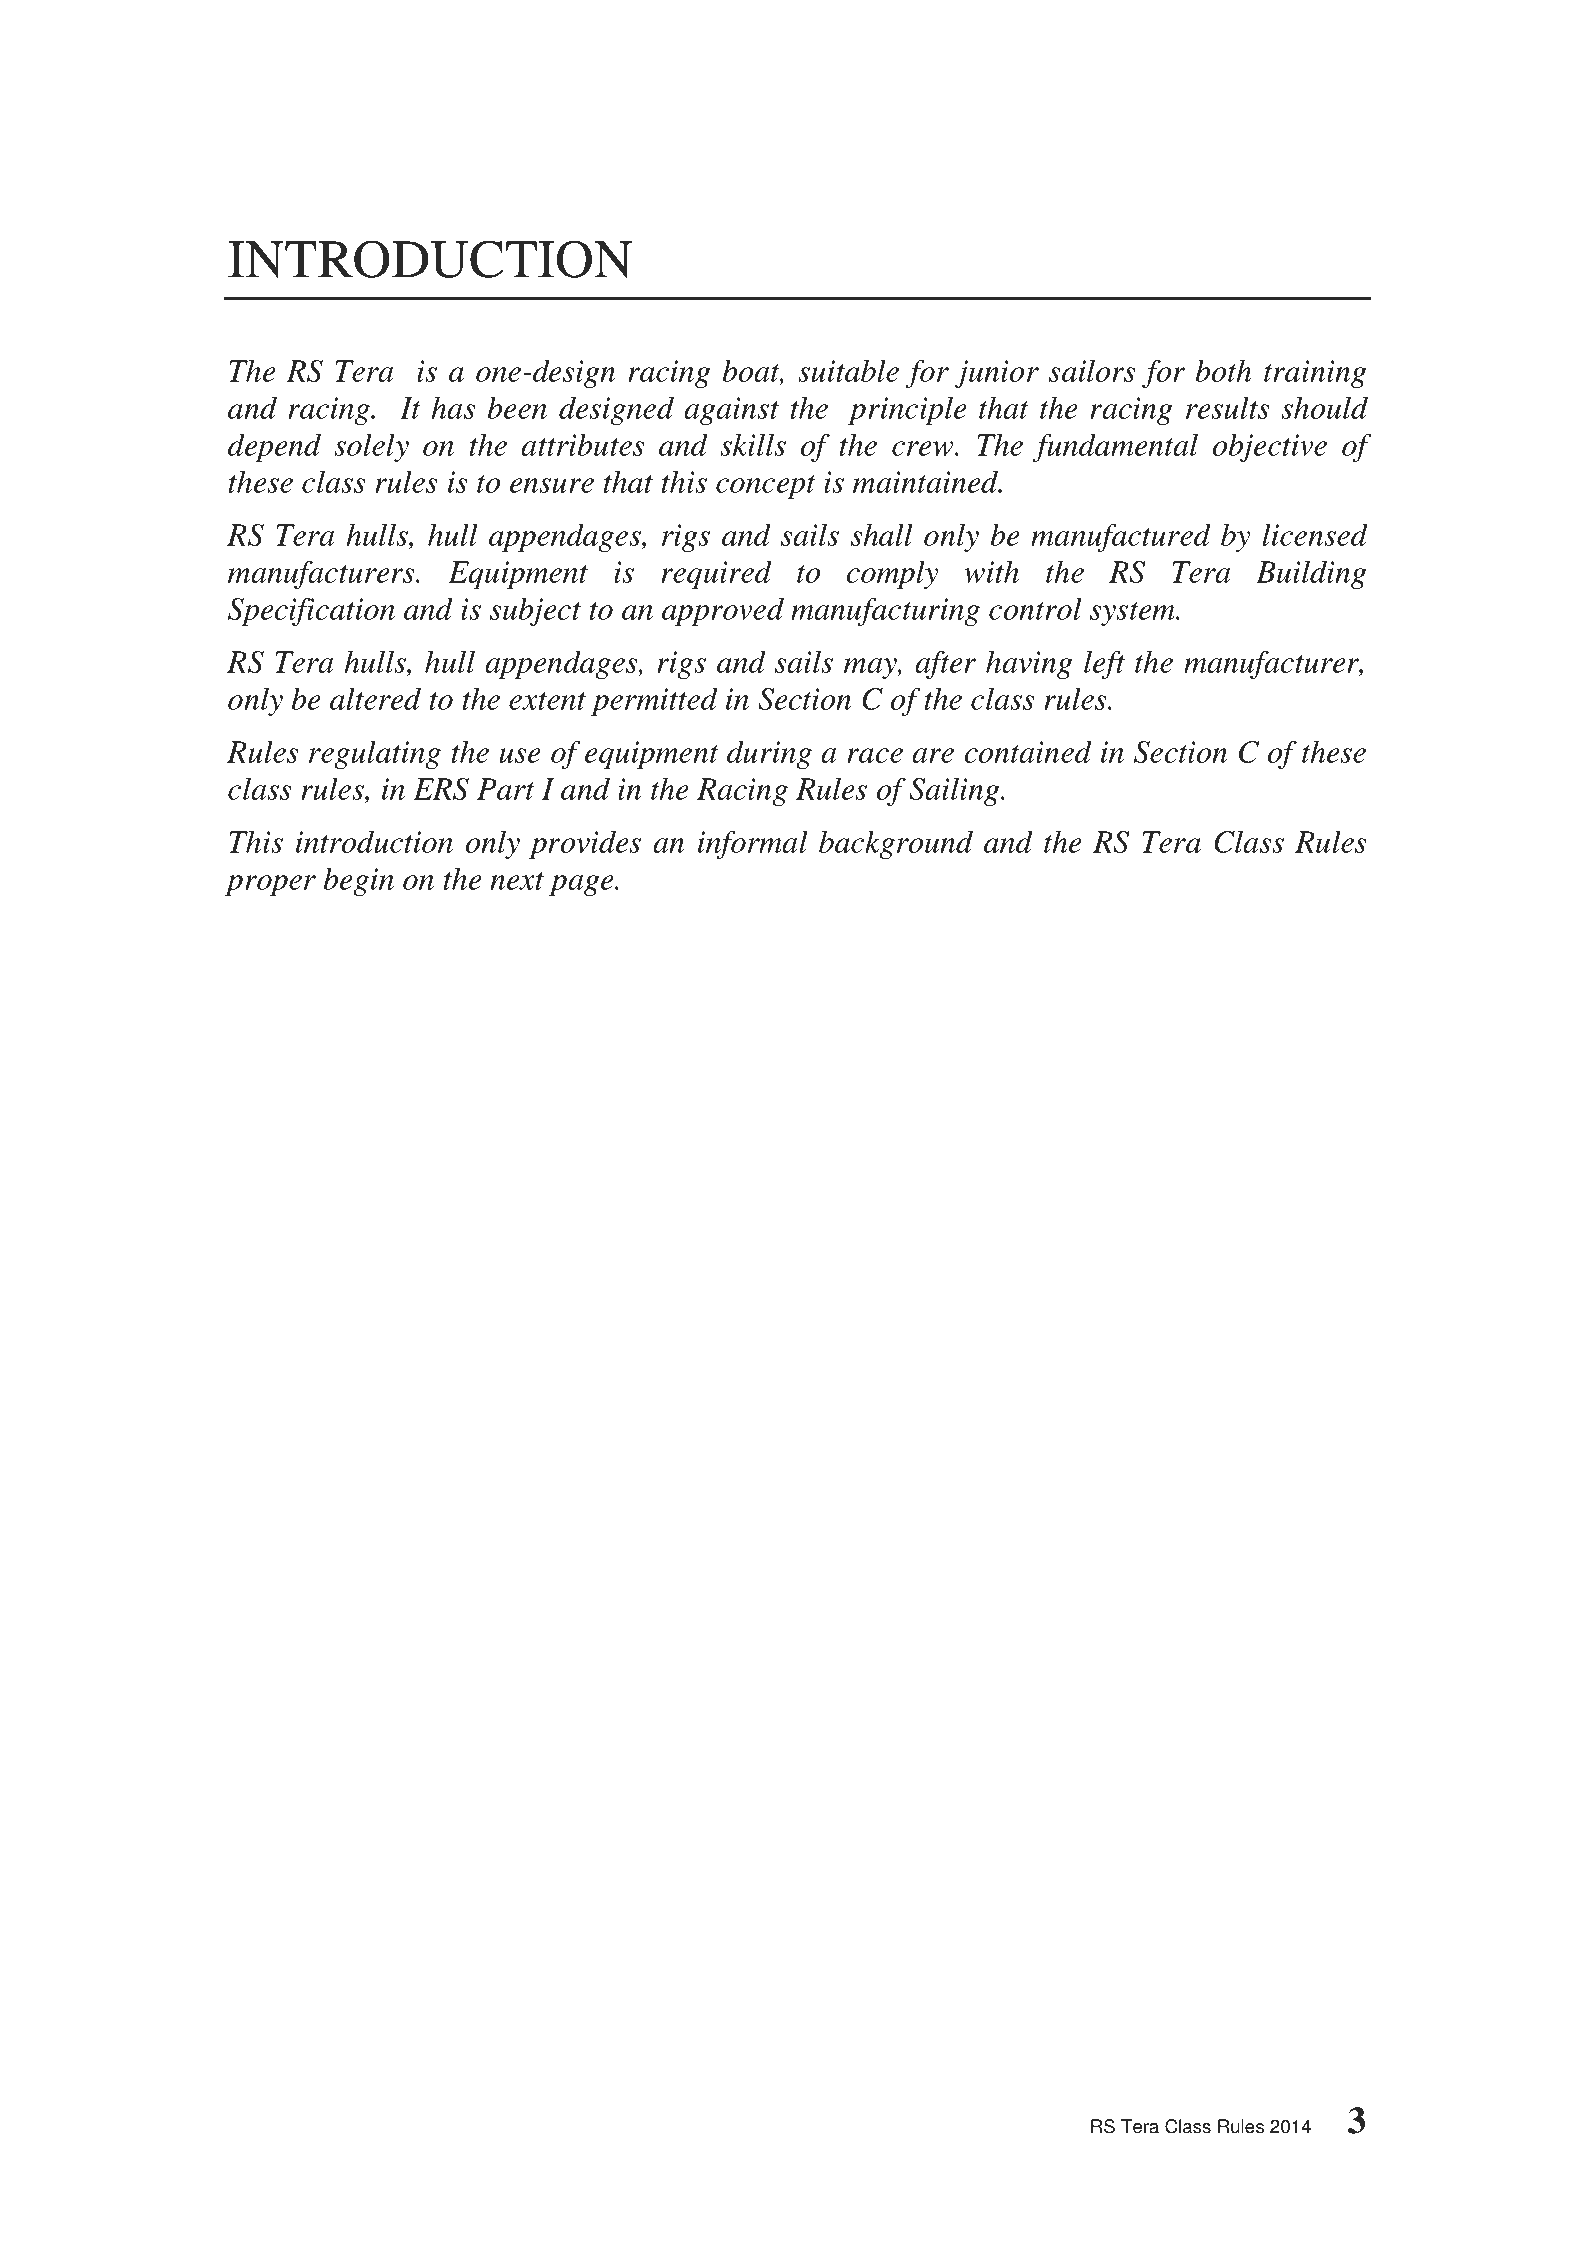 Image resolution: width=1594 pixels, height=2256 pixels. I want to click on contained, so click(1028, 751).
